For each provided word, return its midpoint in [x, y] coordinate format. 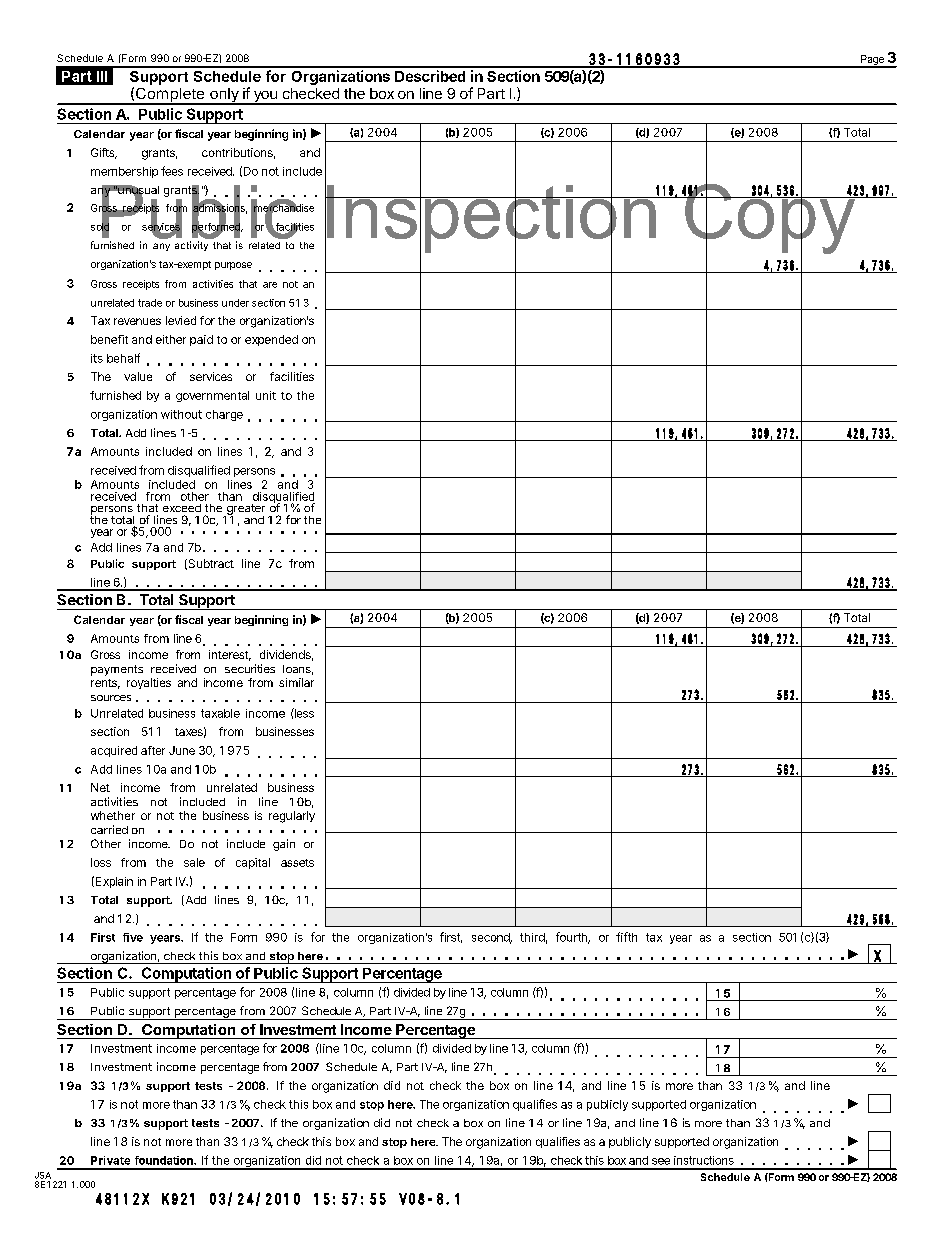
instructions [704, 1160]
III [102, 76]
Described [430, 76]
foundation [165, 1160]
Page [872, 61]
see [661, 1161]
